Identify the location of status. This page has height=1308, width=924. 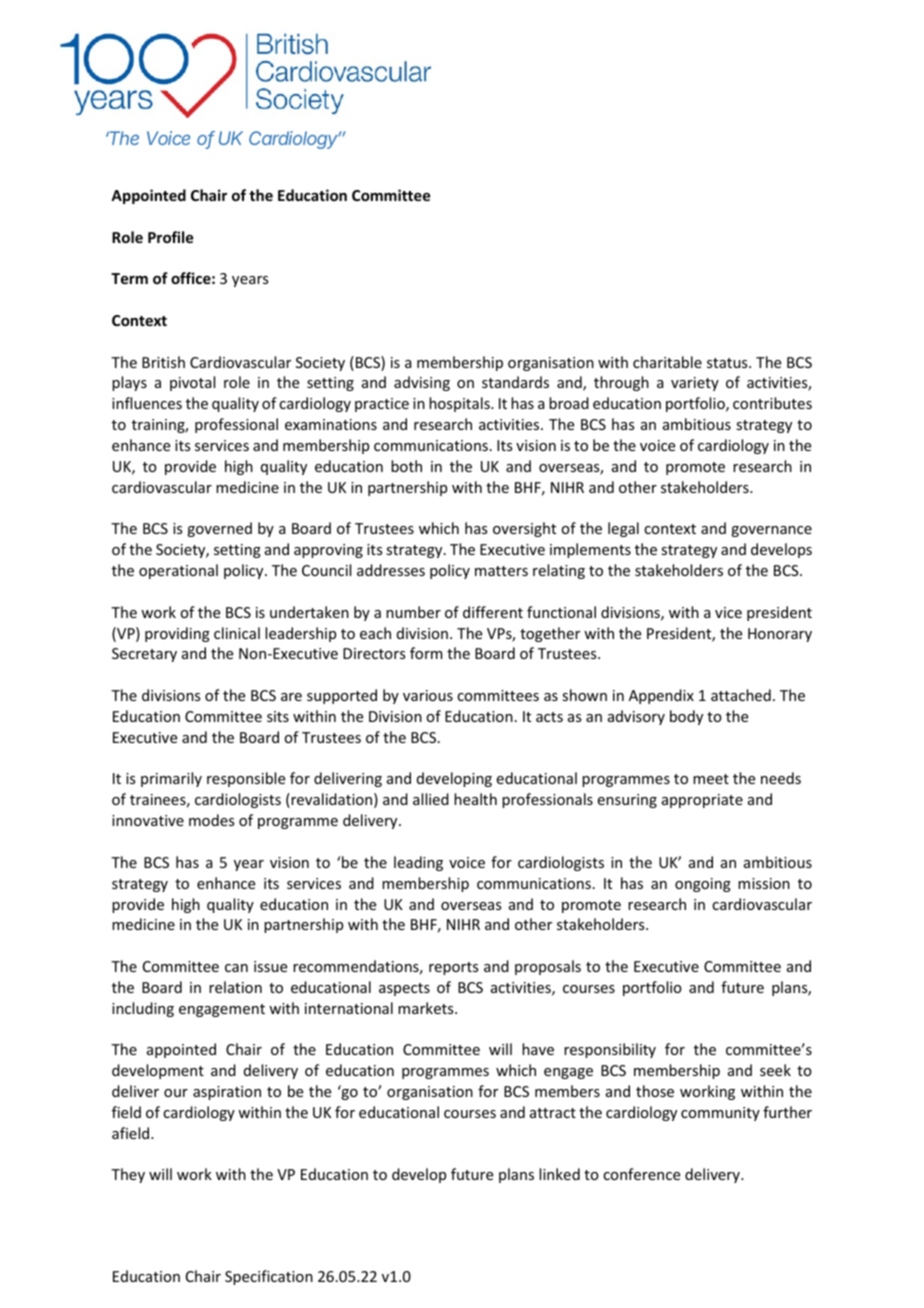
(728, 363).
